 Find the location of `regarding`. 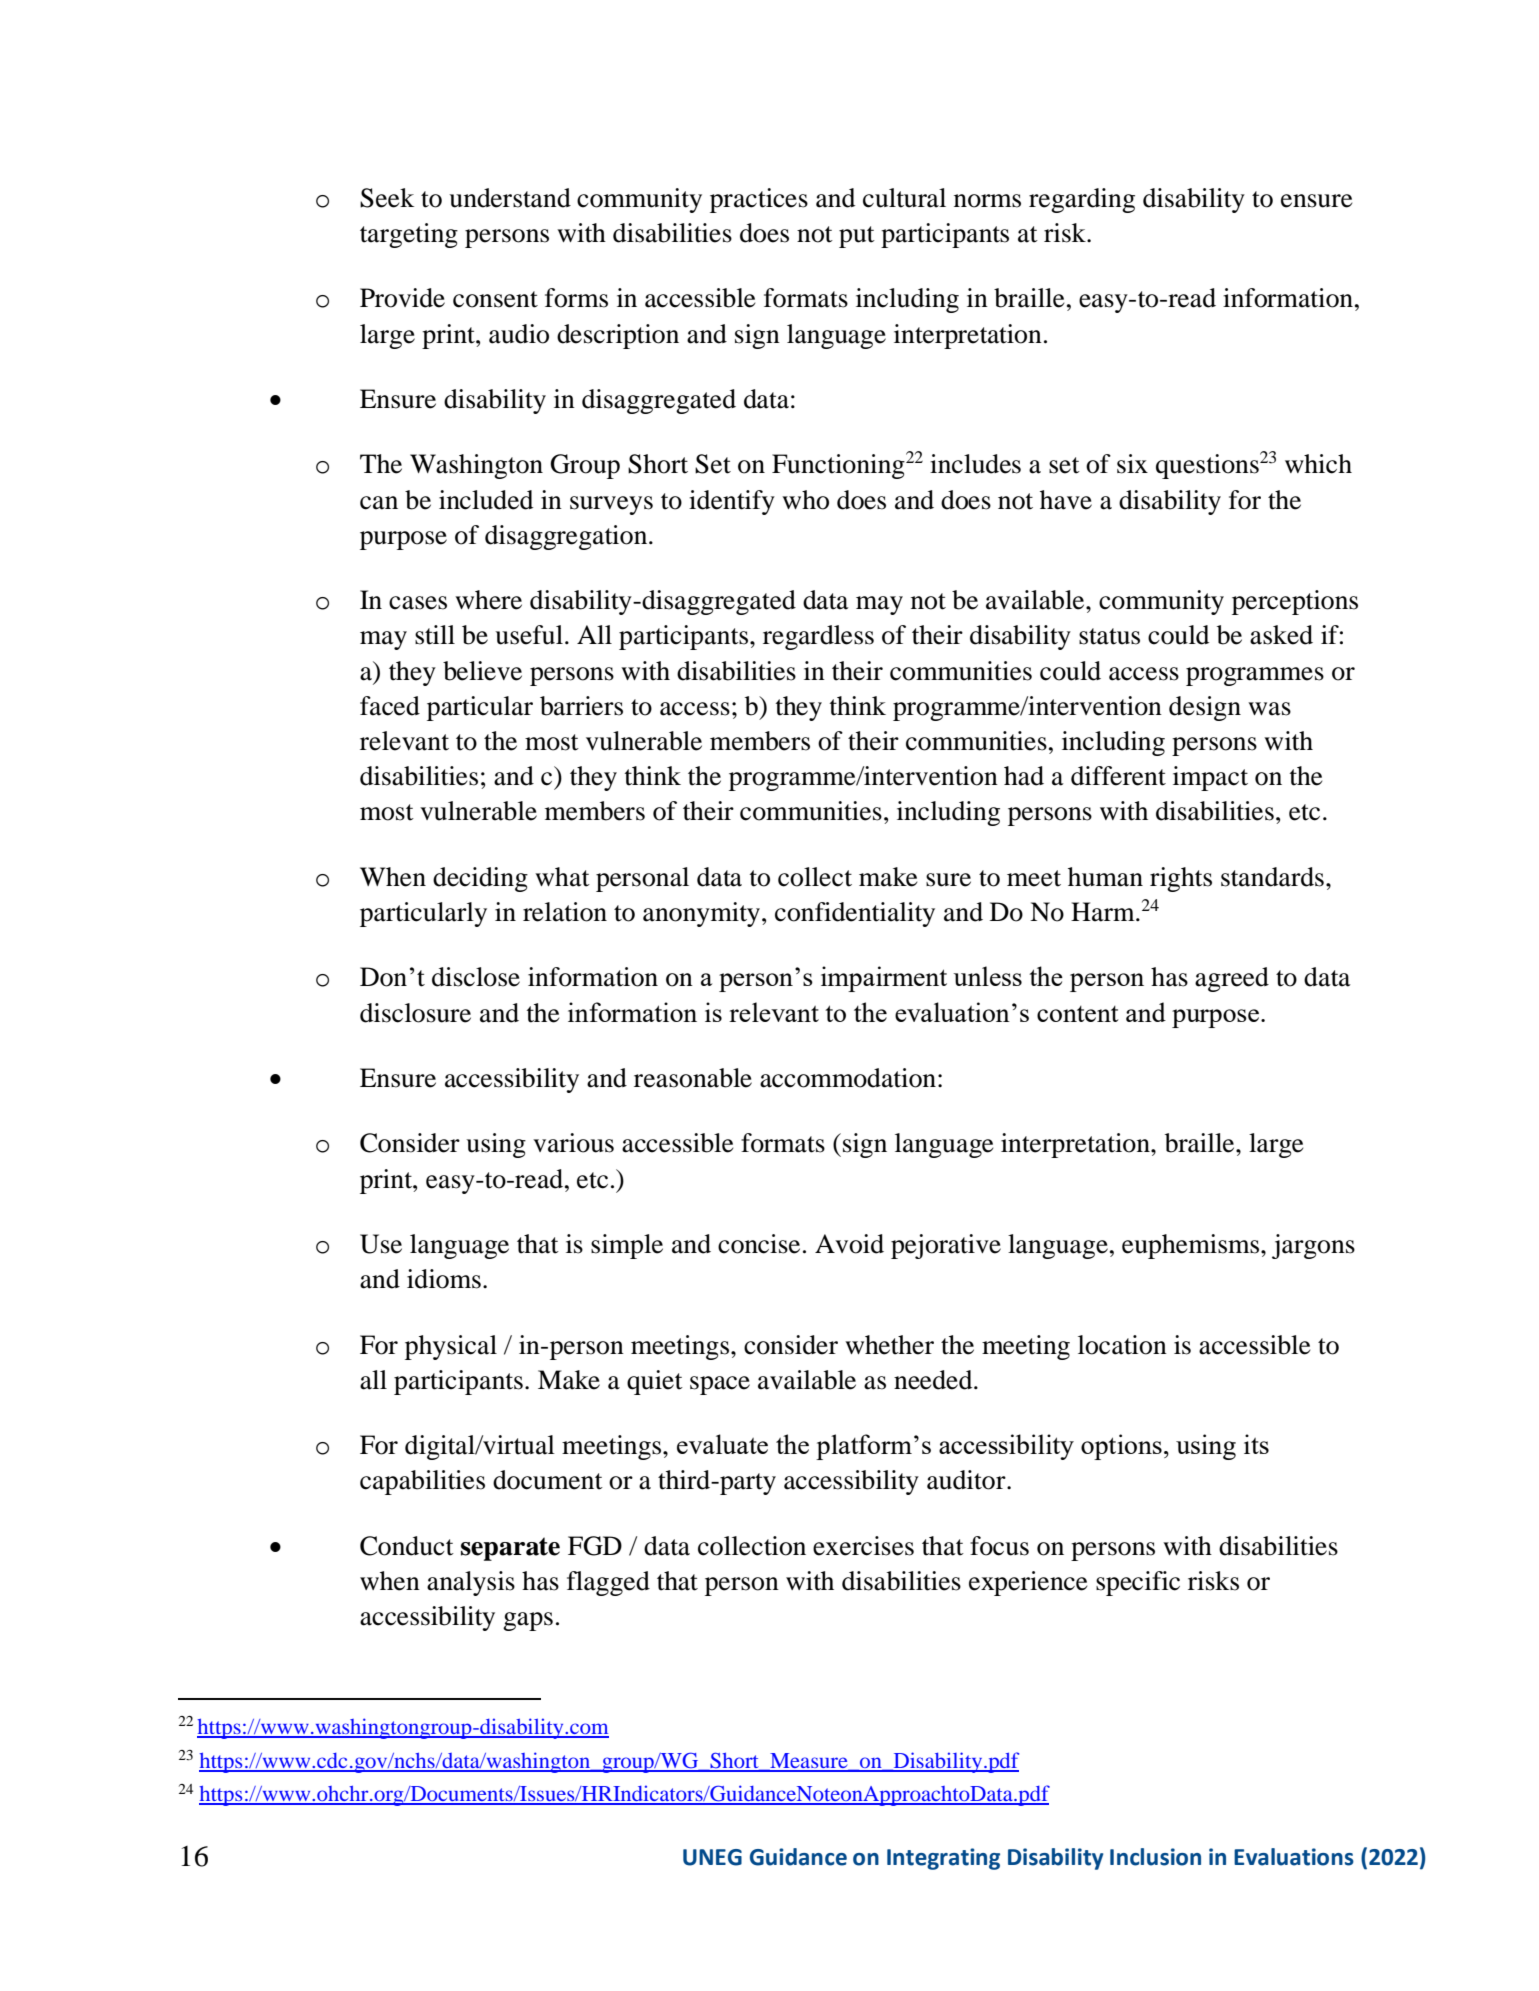

regarding is located at coordinates (1082, 200).
